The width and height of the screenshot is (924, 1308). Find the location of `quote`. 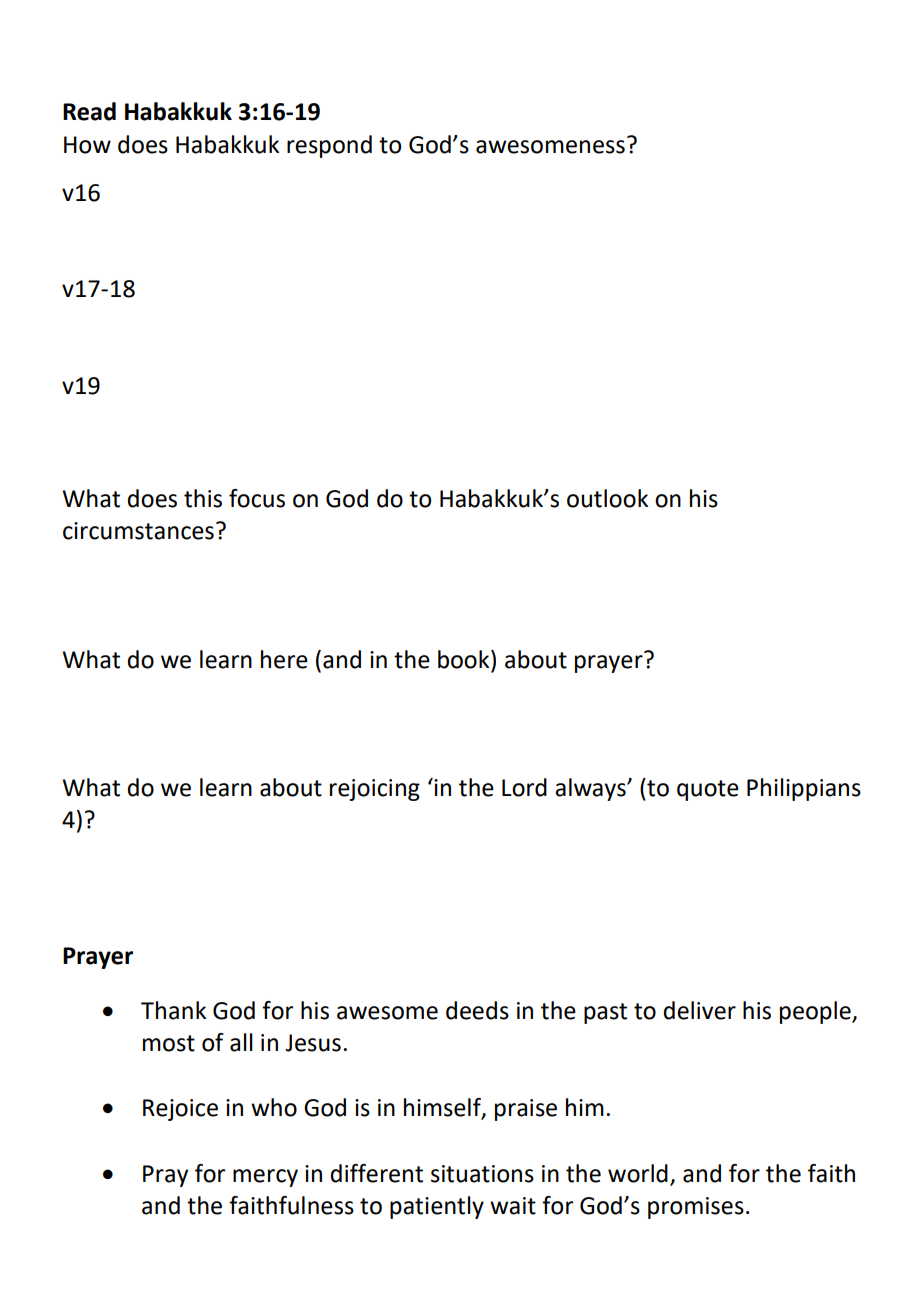

quote is located at coordinates (708, 790).
